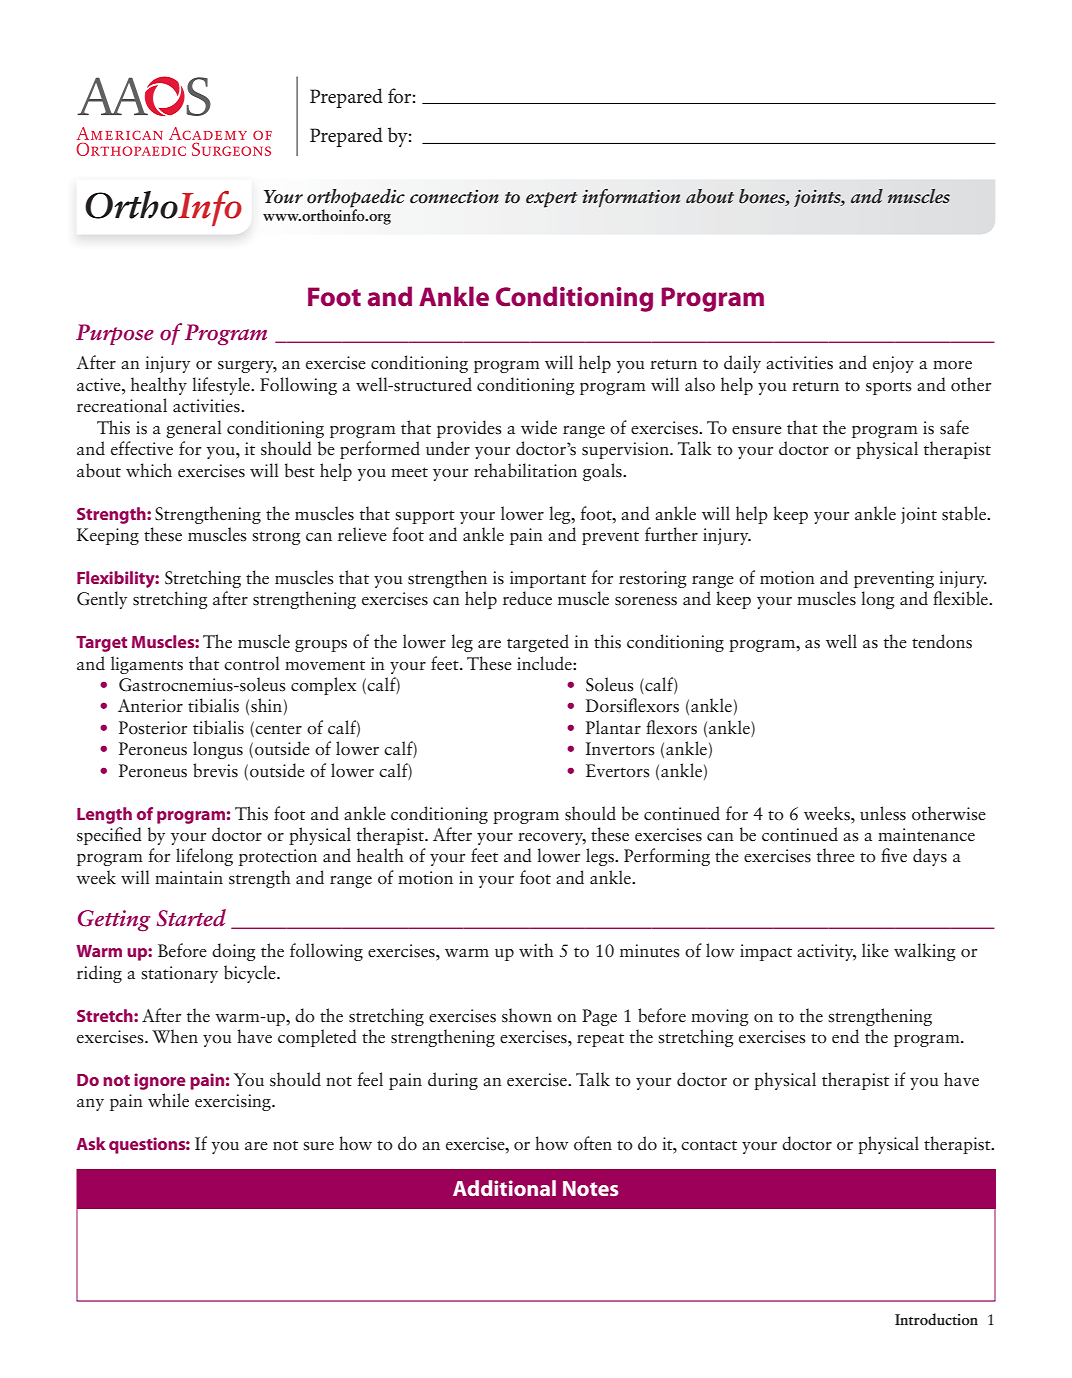 The image size is (1072, 1378). Describe the element at coordinates (883, 813) in the document. I see `unless` at that location.
